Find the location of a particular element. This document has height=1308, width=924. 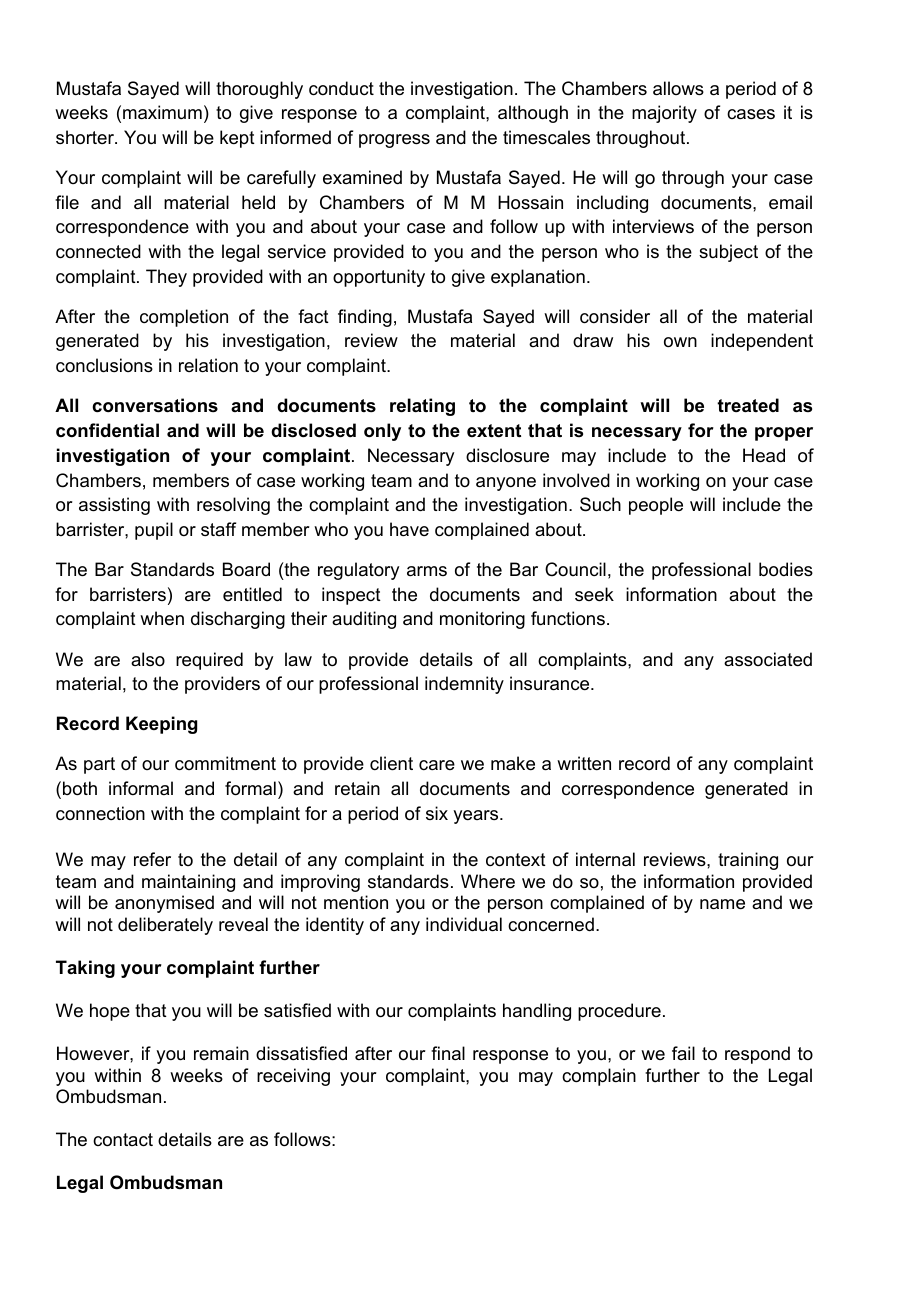

when is located at coordinates (162, 618).
